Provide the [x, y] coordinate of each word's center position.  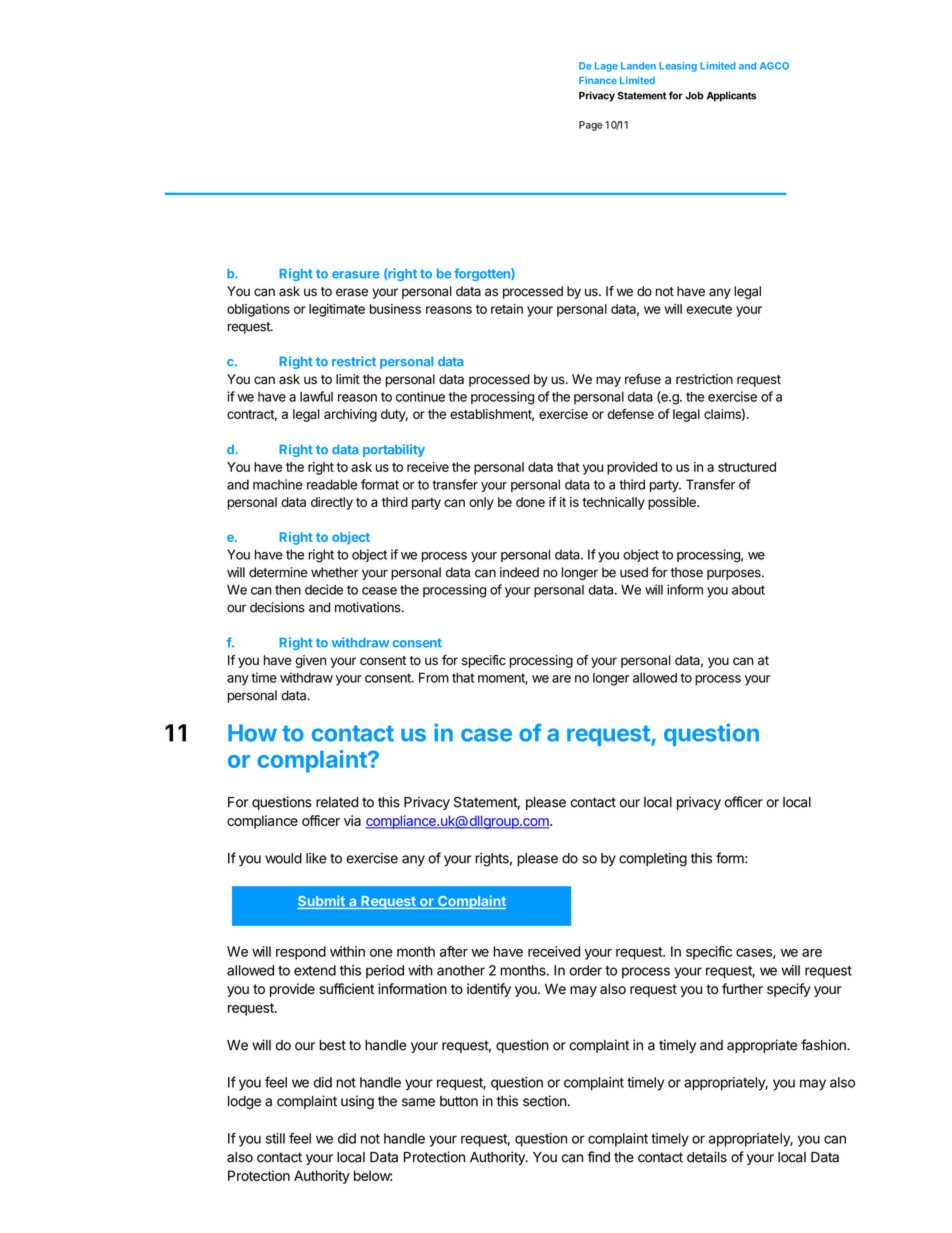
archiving [350, 415]
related [337, 802]
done [530, 502]
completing [653, 860]
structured [747, 467]
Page [590, 126]
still [275, 1138]
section [545, 1101]
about [748, 590]
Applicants [731, 96]
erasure [355, 275]
